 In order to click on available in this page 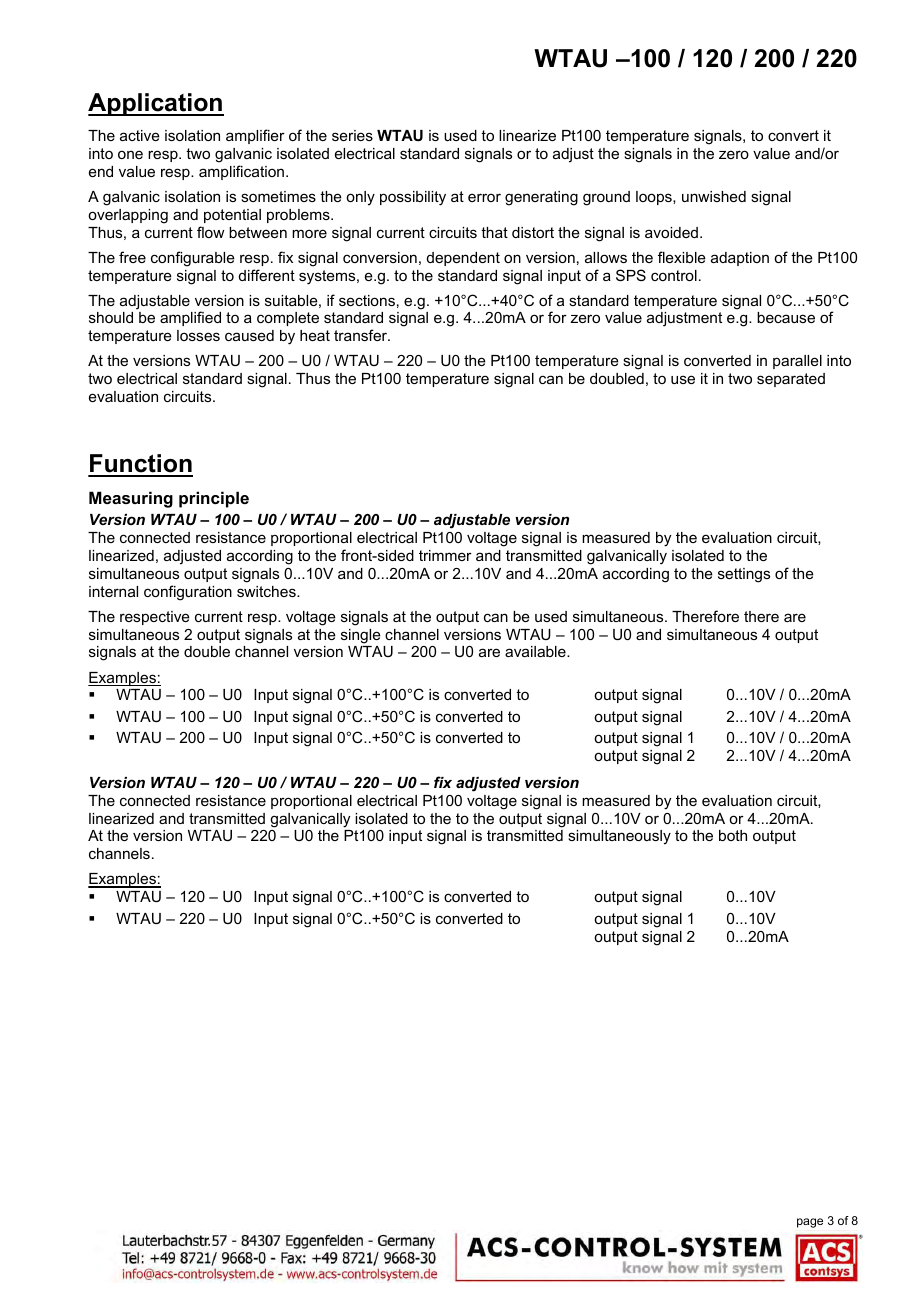, I will do `click(536, 651)`.
